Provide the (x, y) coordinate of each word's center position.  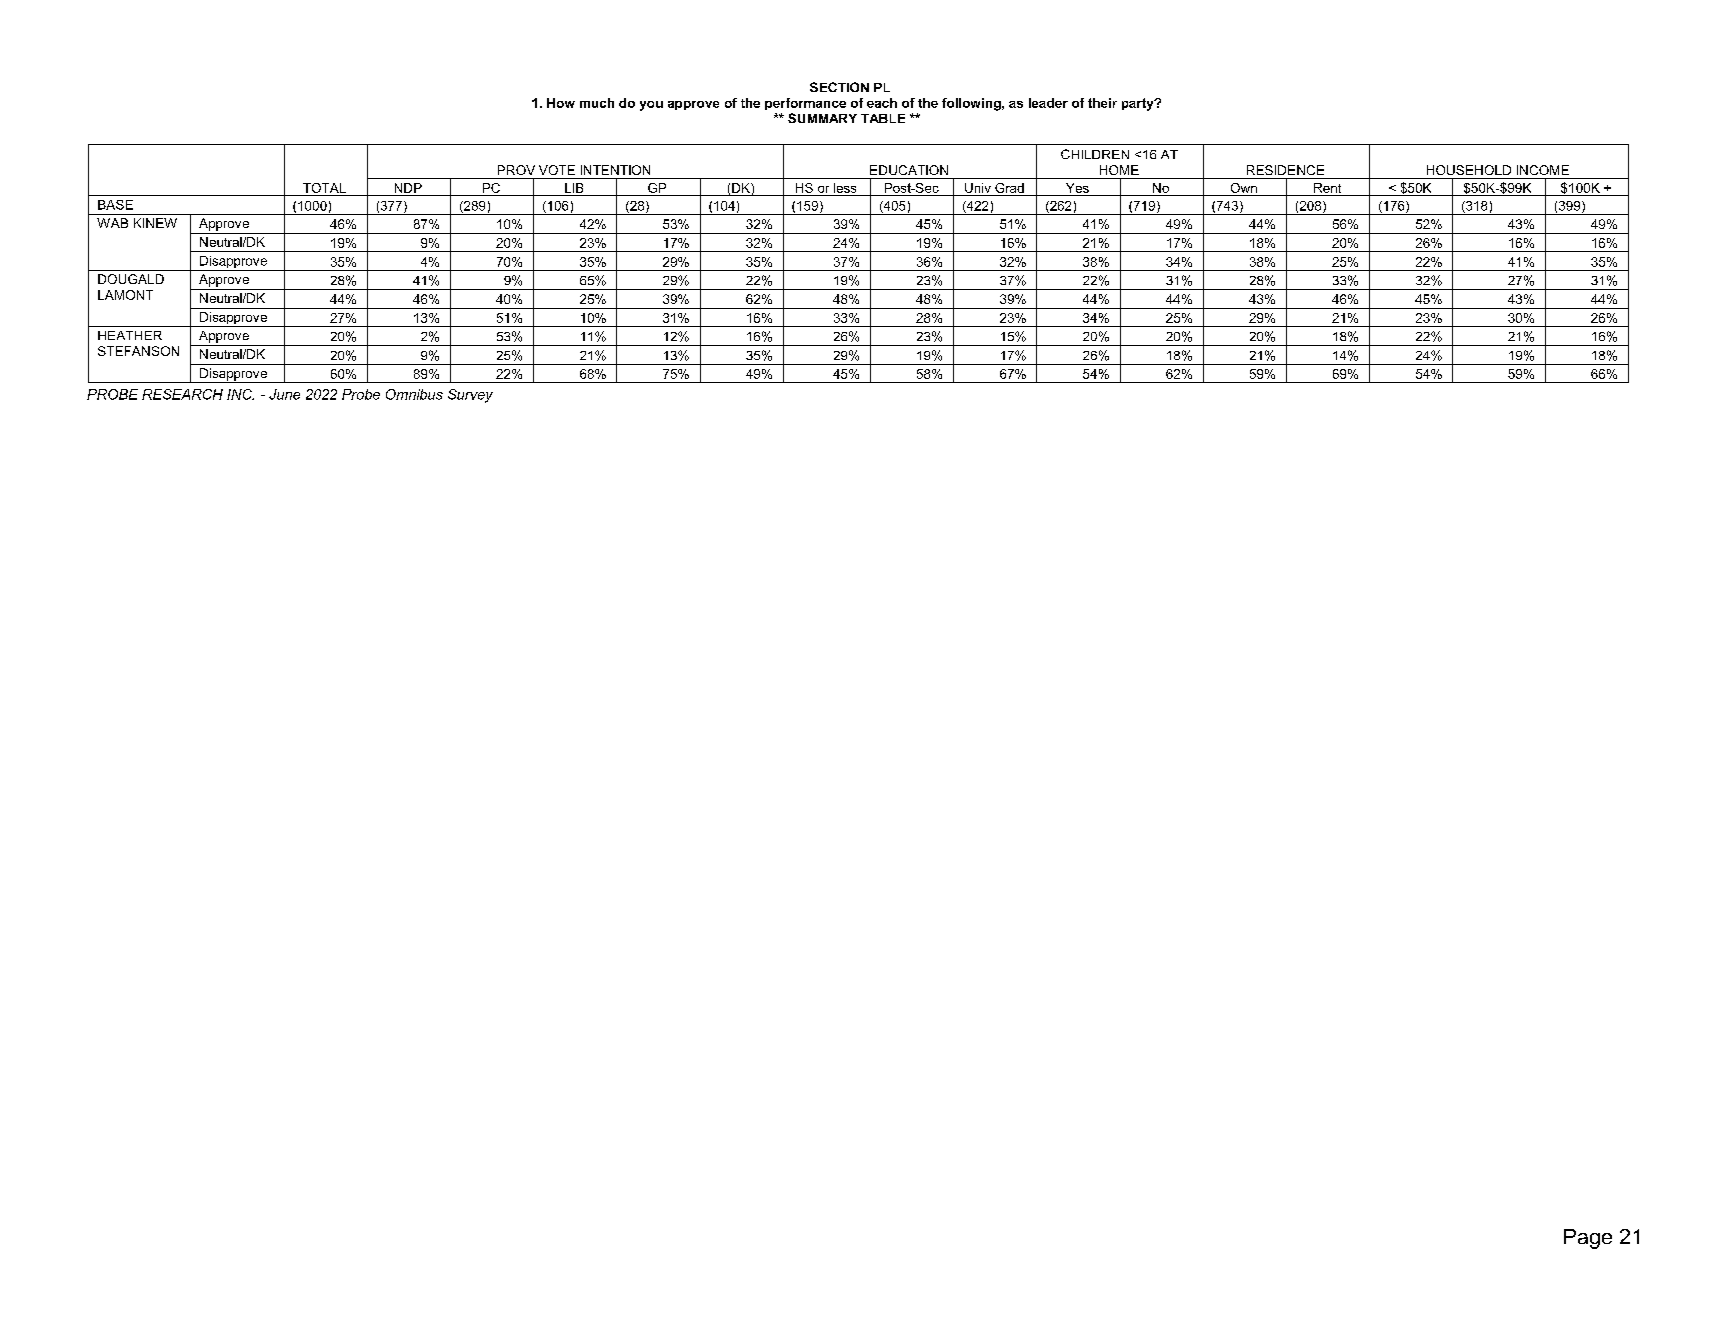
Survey (470, 396)
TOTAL (324, 188)
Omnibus (414, 394)
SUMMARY (822, 118)
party (1139, 104)
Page (1588, 1239)
